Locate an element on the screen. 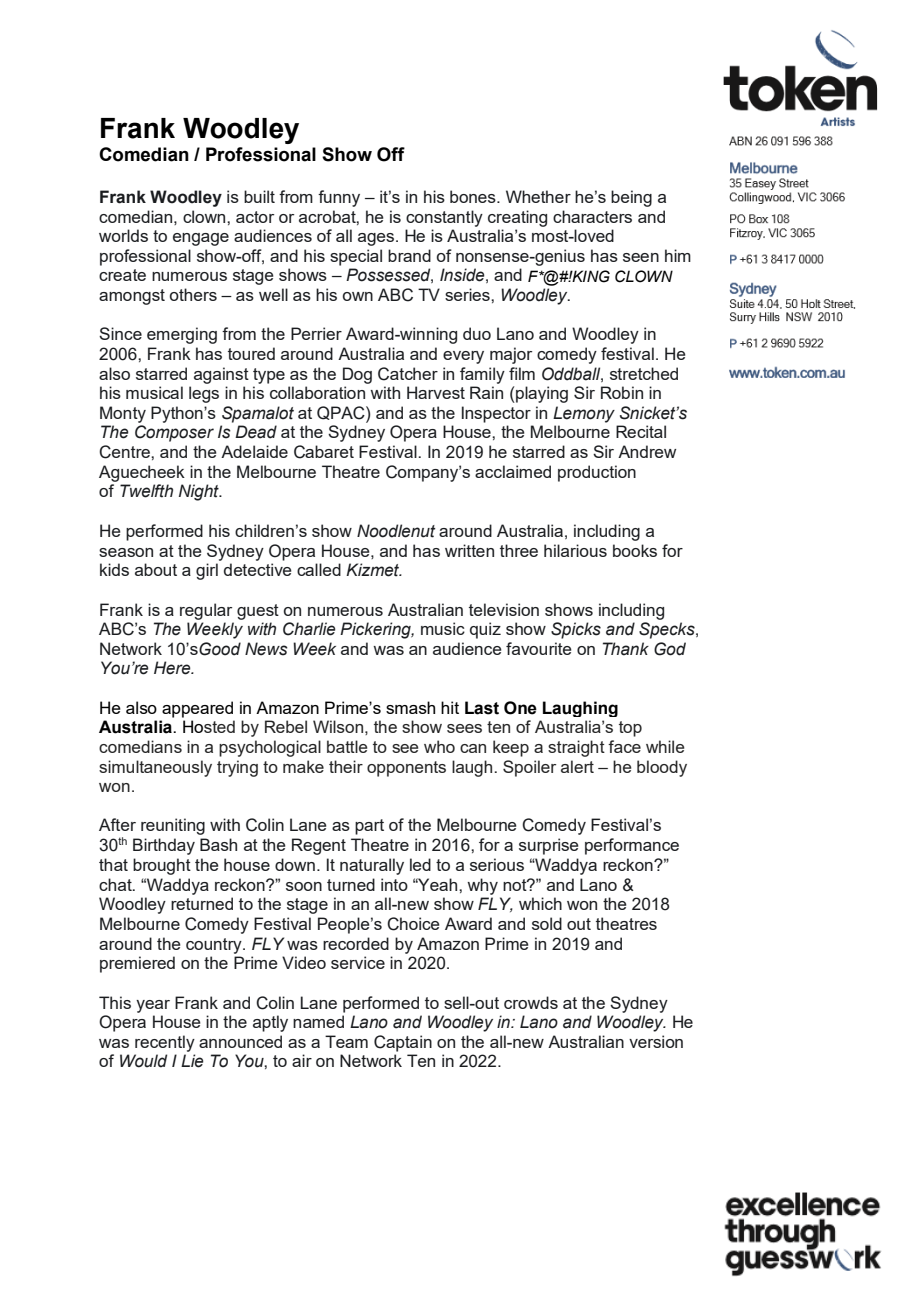 The image size is (924, 1308). engage is located at coordinates (201, 239).
